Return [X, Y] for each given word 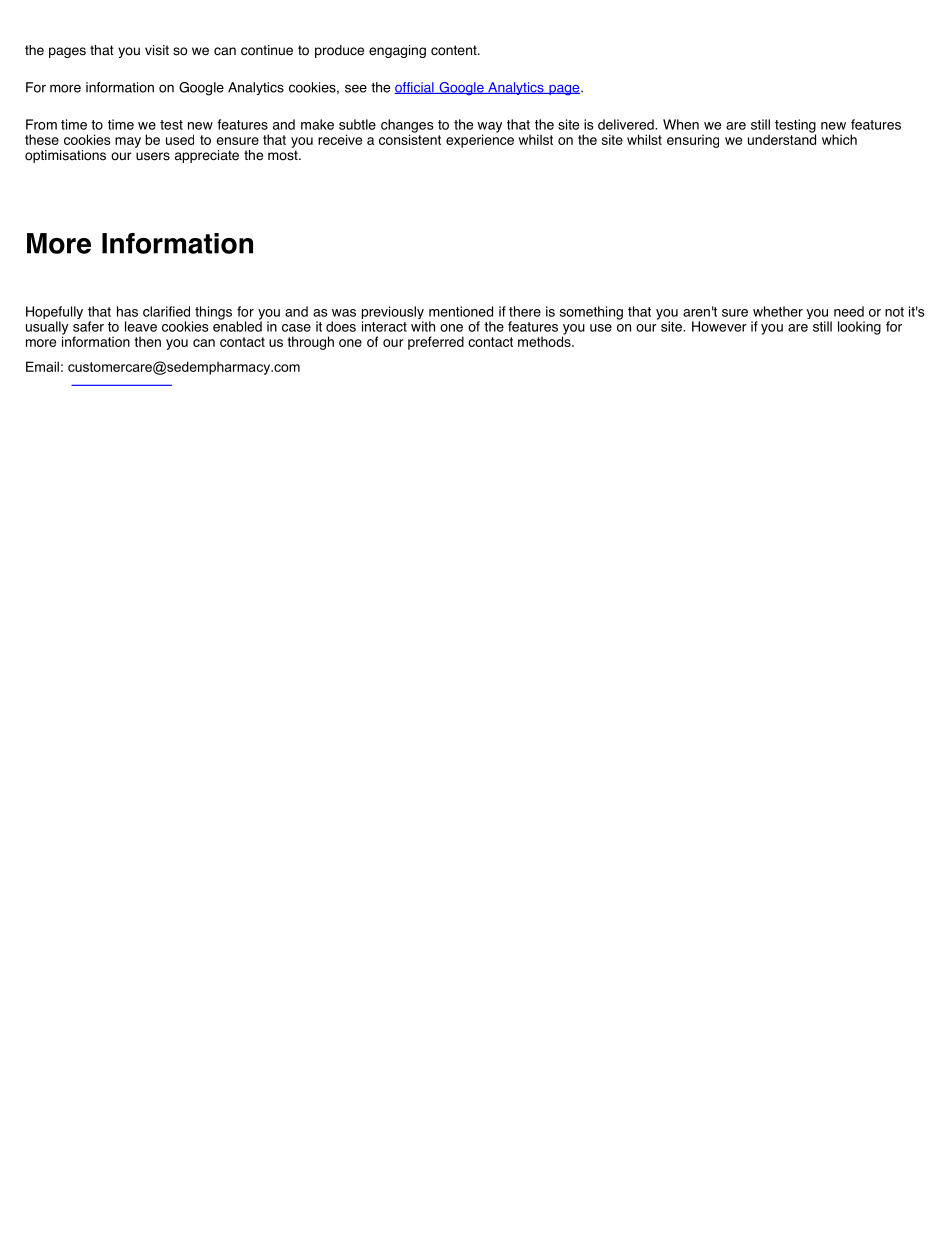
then [147, 341]
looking [859, 328]
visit [157, 50]
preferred [436, 343]
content [455, 50]
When [681, 124]
